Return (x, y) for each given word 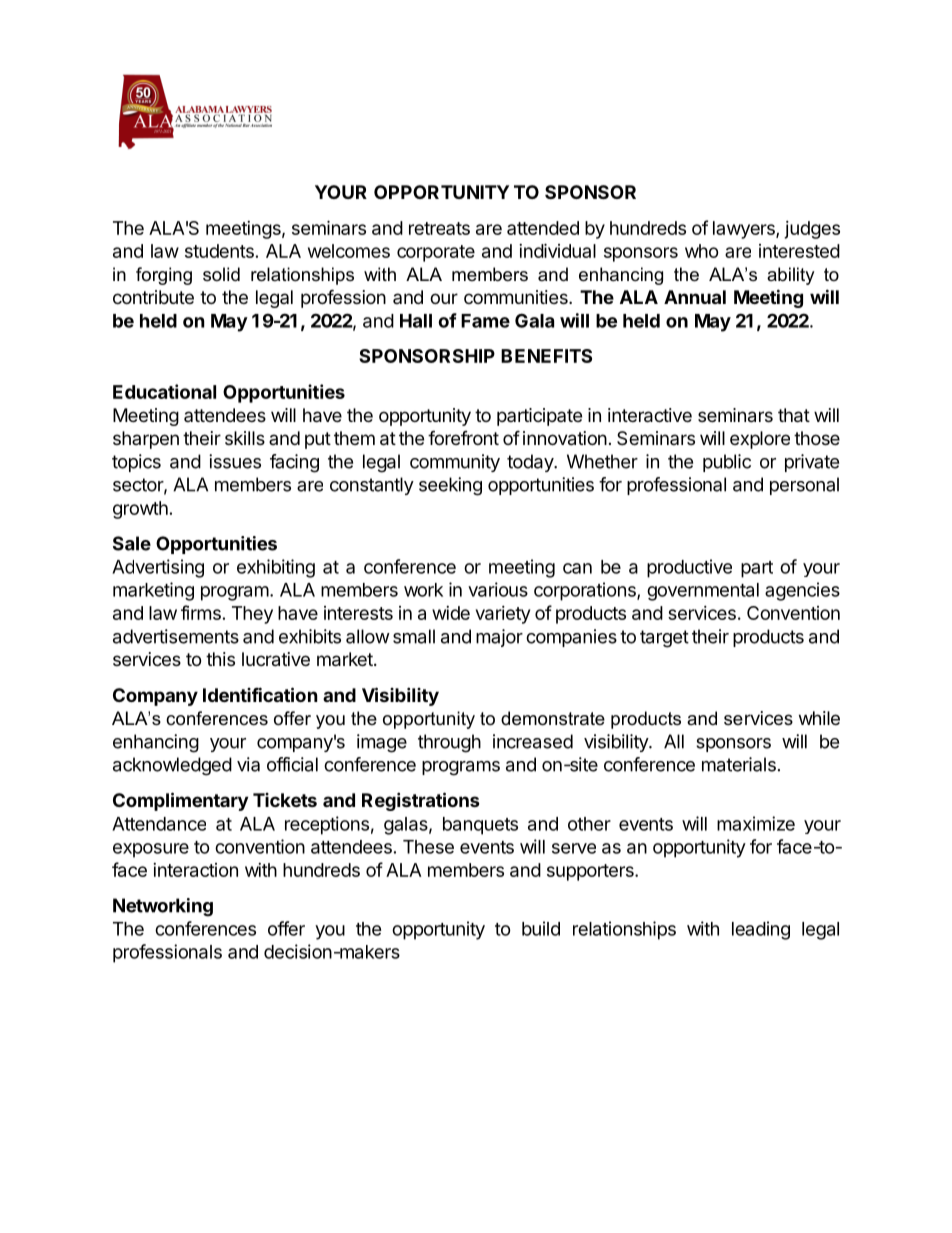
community (455, 463)
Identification (260, 694)
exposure (151, 850)
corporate (436, 253)
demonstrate (553, 718)
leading (761, 930)
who (702, 251)
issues (235, 461)
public (727, 463)
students (219, 251)
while (819, 718)
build (541, 928)
